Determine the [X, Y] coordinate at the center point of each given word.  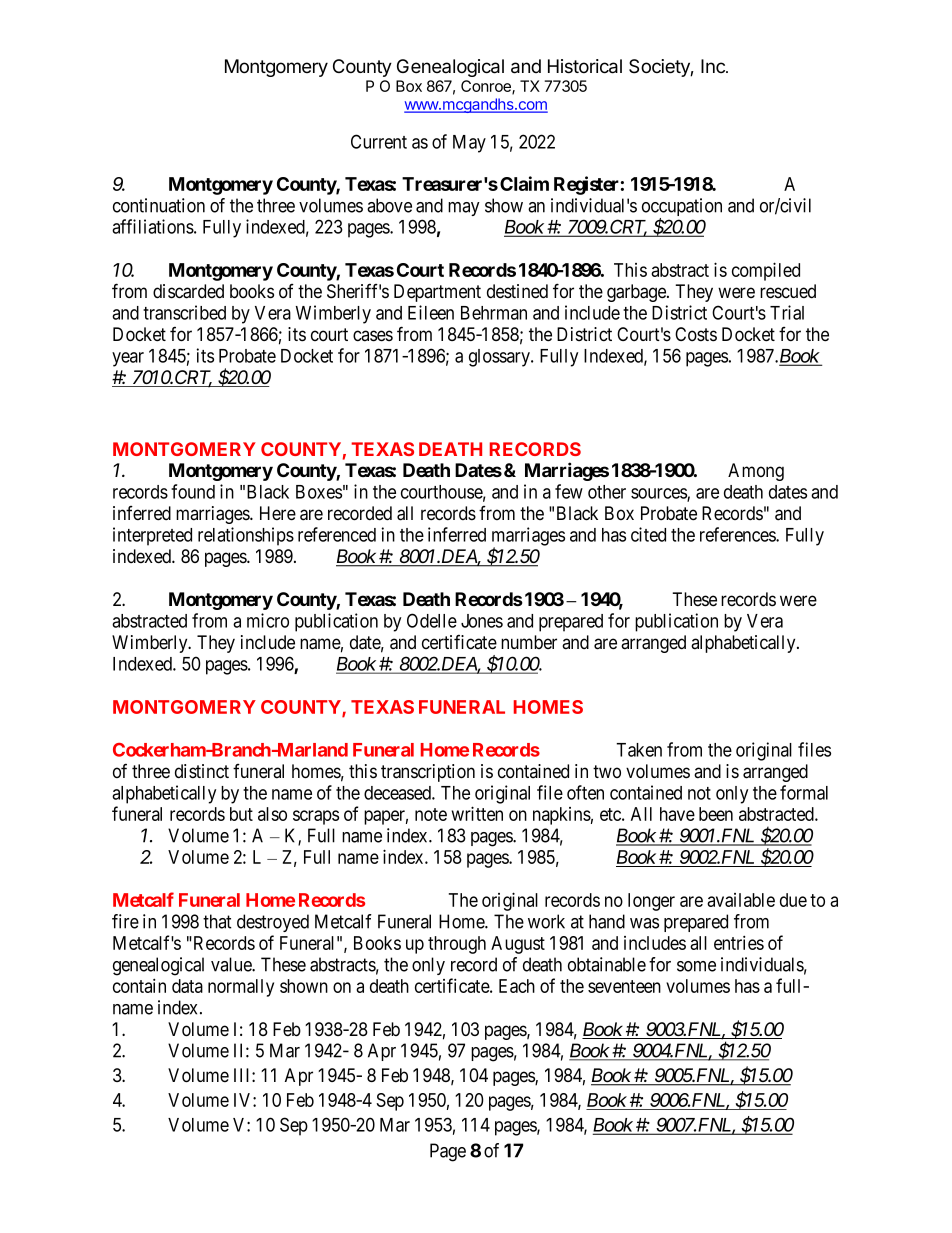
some [696, 966]
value [232, 964]
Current [379, 141]
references [738, 534]
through [457, 945]
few [569, 491]
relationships [246, 536]
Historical [585, 66]
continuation [159, 205]
